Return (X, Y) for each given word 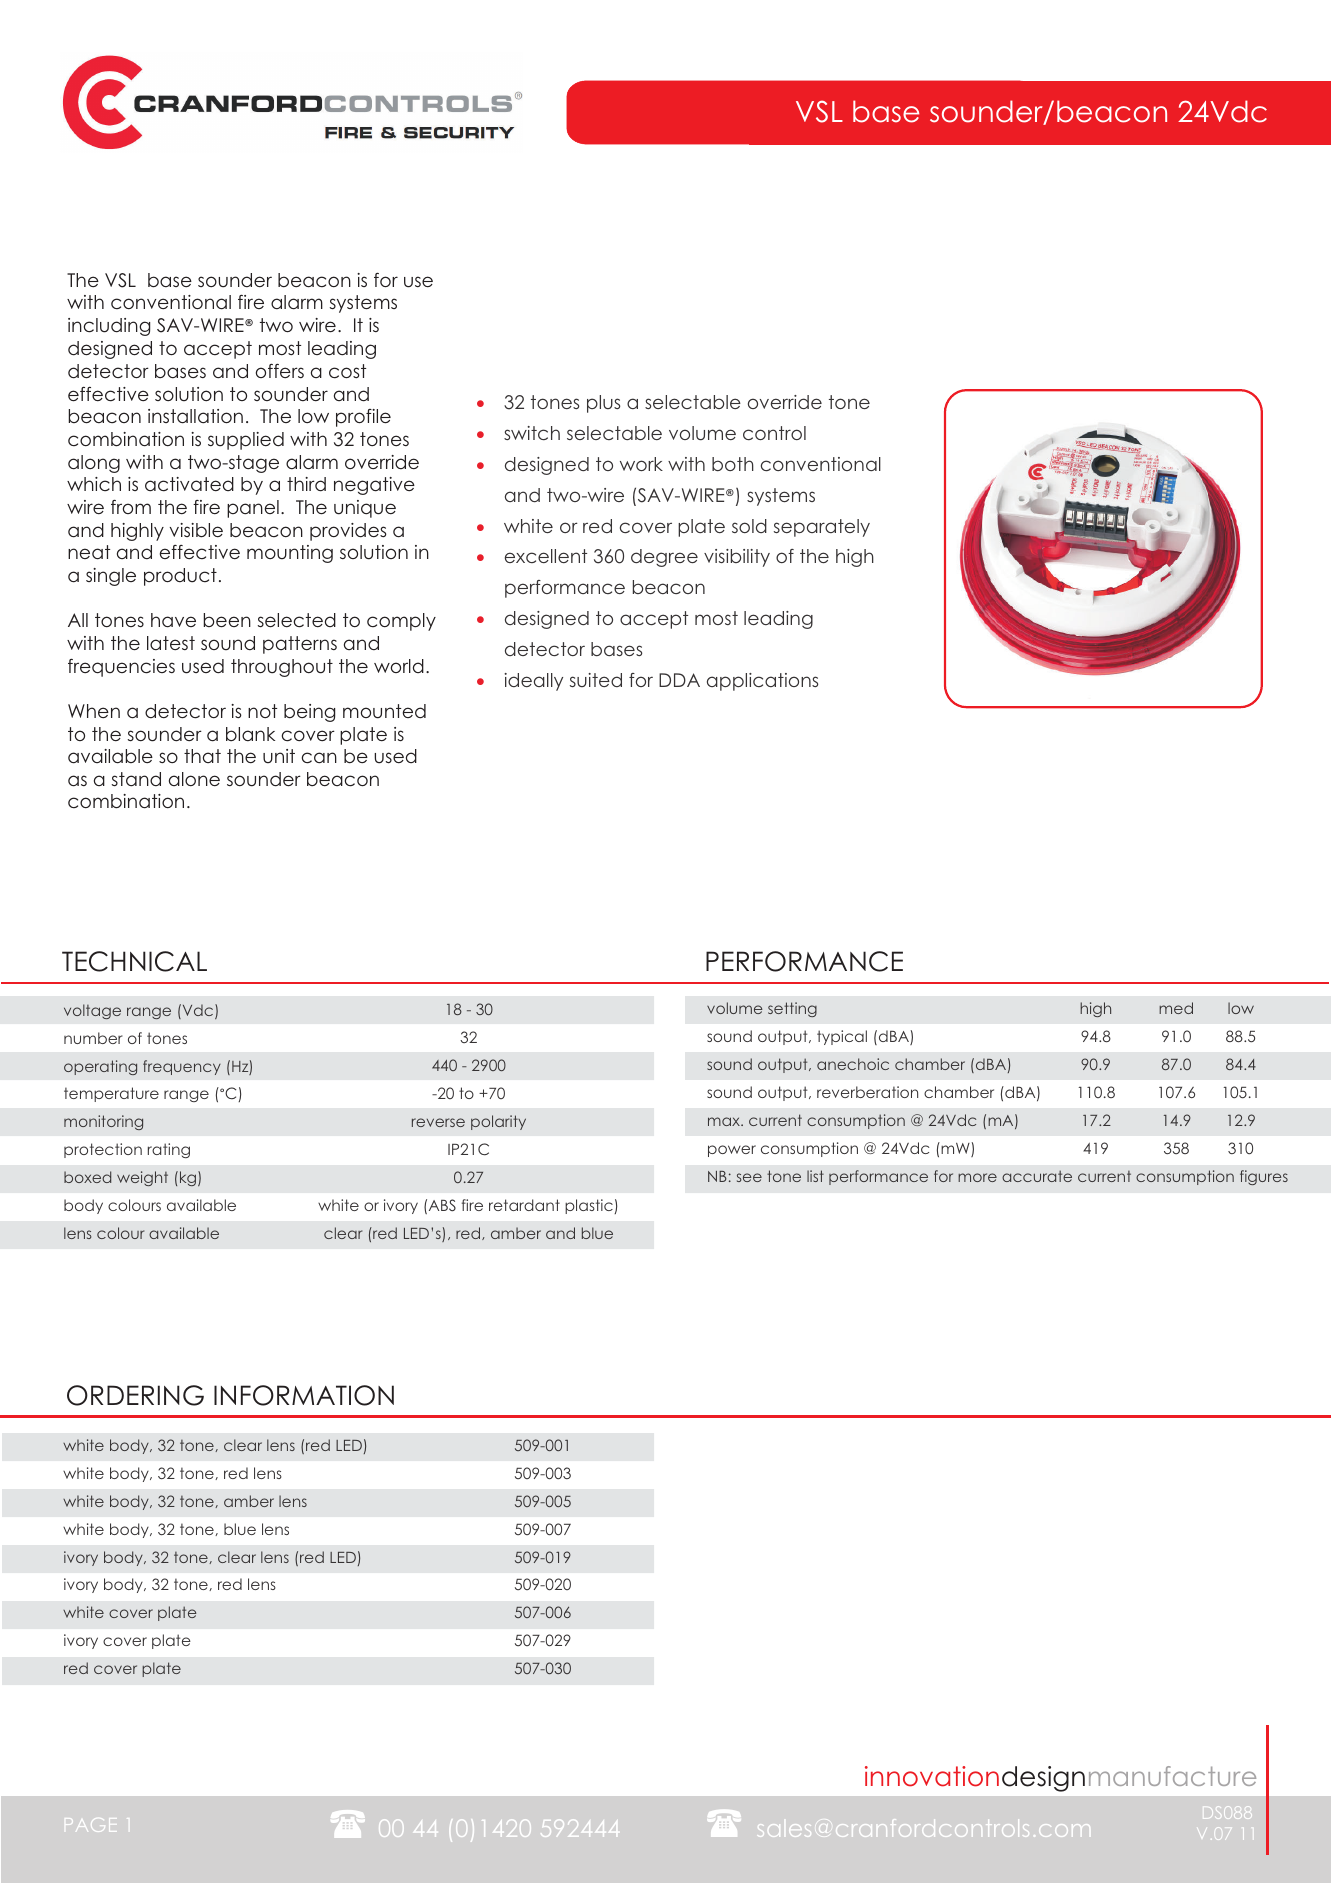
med (1176, 1008)
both (733, 464)
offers (280, 371)
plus (603, 404)
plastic (590, 1206)
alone (194, 779)
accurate (1037, 1176)
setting (792, 1009)
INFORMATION (304, 1395)
